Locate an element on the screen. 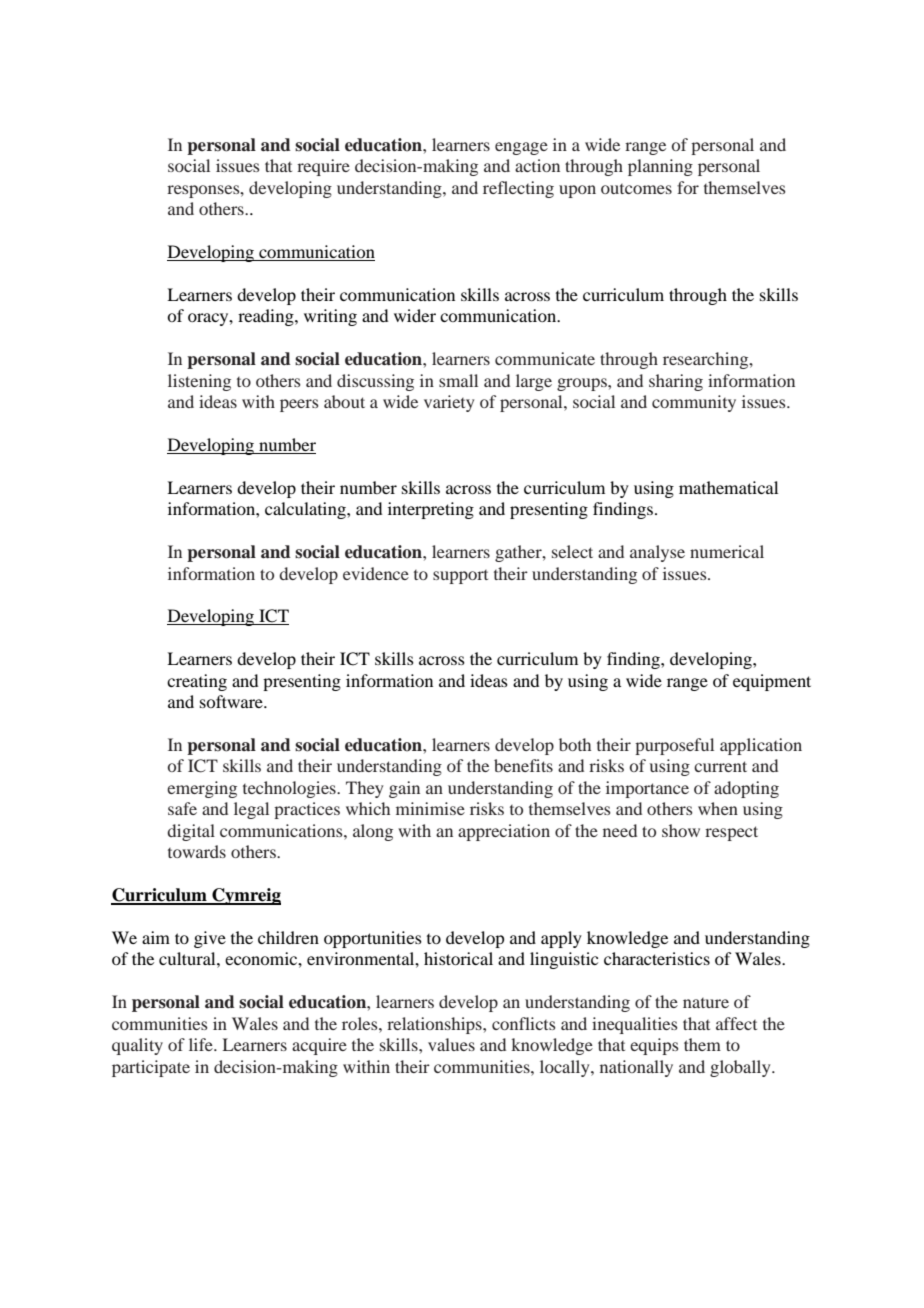  small is located at coordinates (458, 380).
